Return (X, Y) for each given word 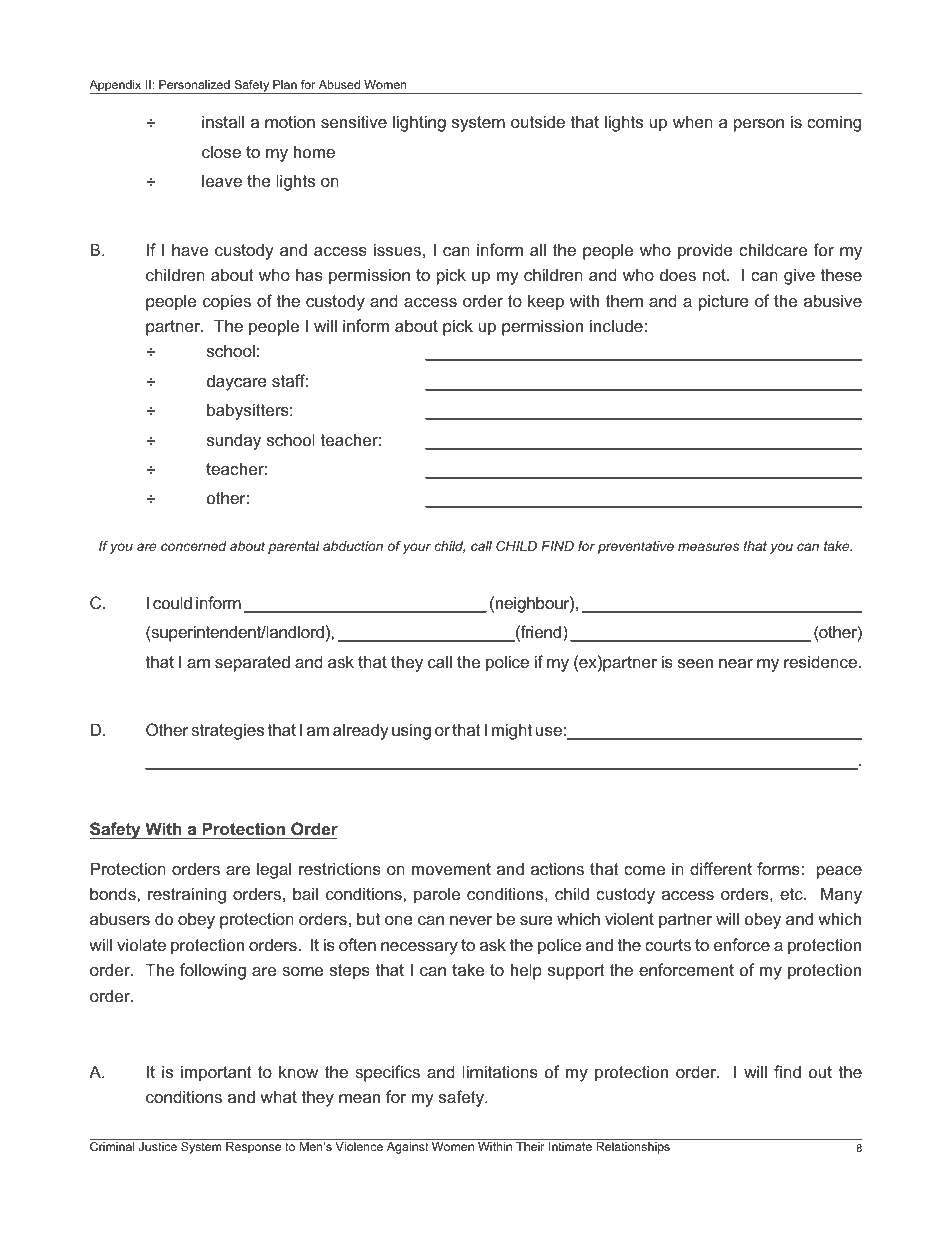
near (736, 663)
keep (546, 302)
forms (779, 868)
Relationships (633, 1148)
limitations (500, 1071)
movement (451, 869)
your (417, 548)
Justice (158, 1146)
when (693, 121)
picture (724, 302)
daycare (237, 382)
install (223, 121)
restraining (187, 895)
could (172, 602)
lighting (419, 123)
